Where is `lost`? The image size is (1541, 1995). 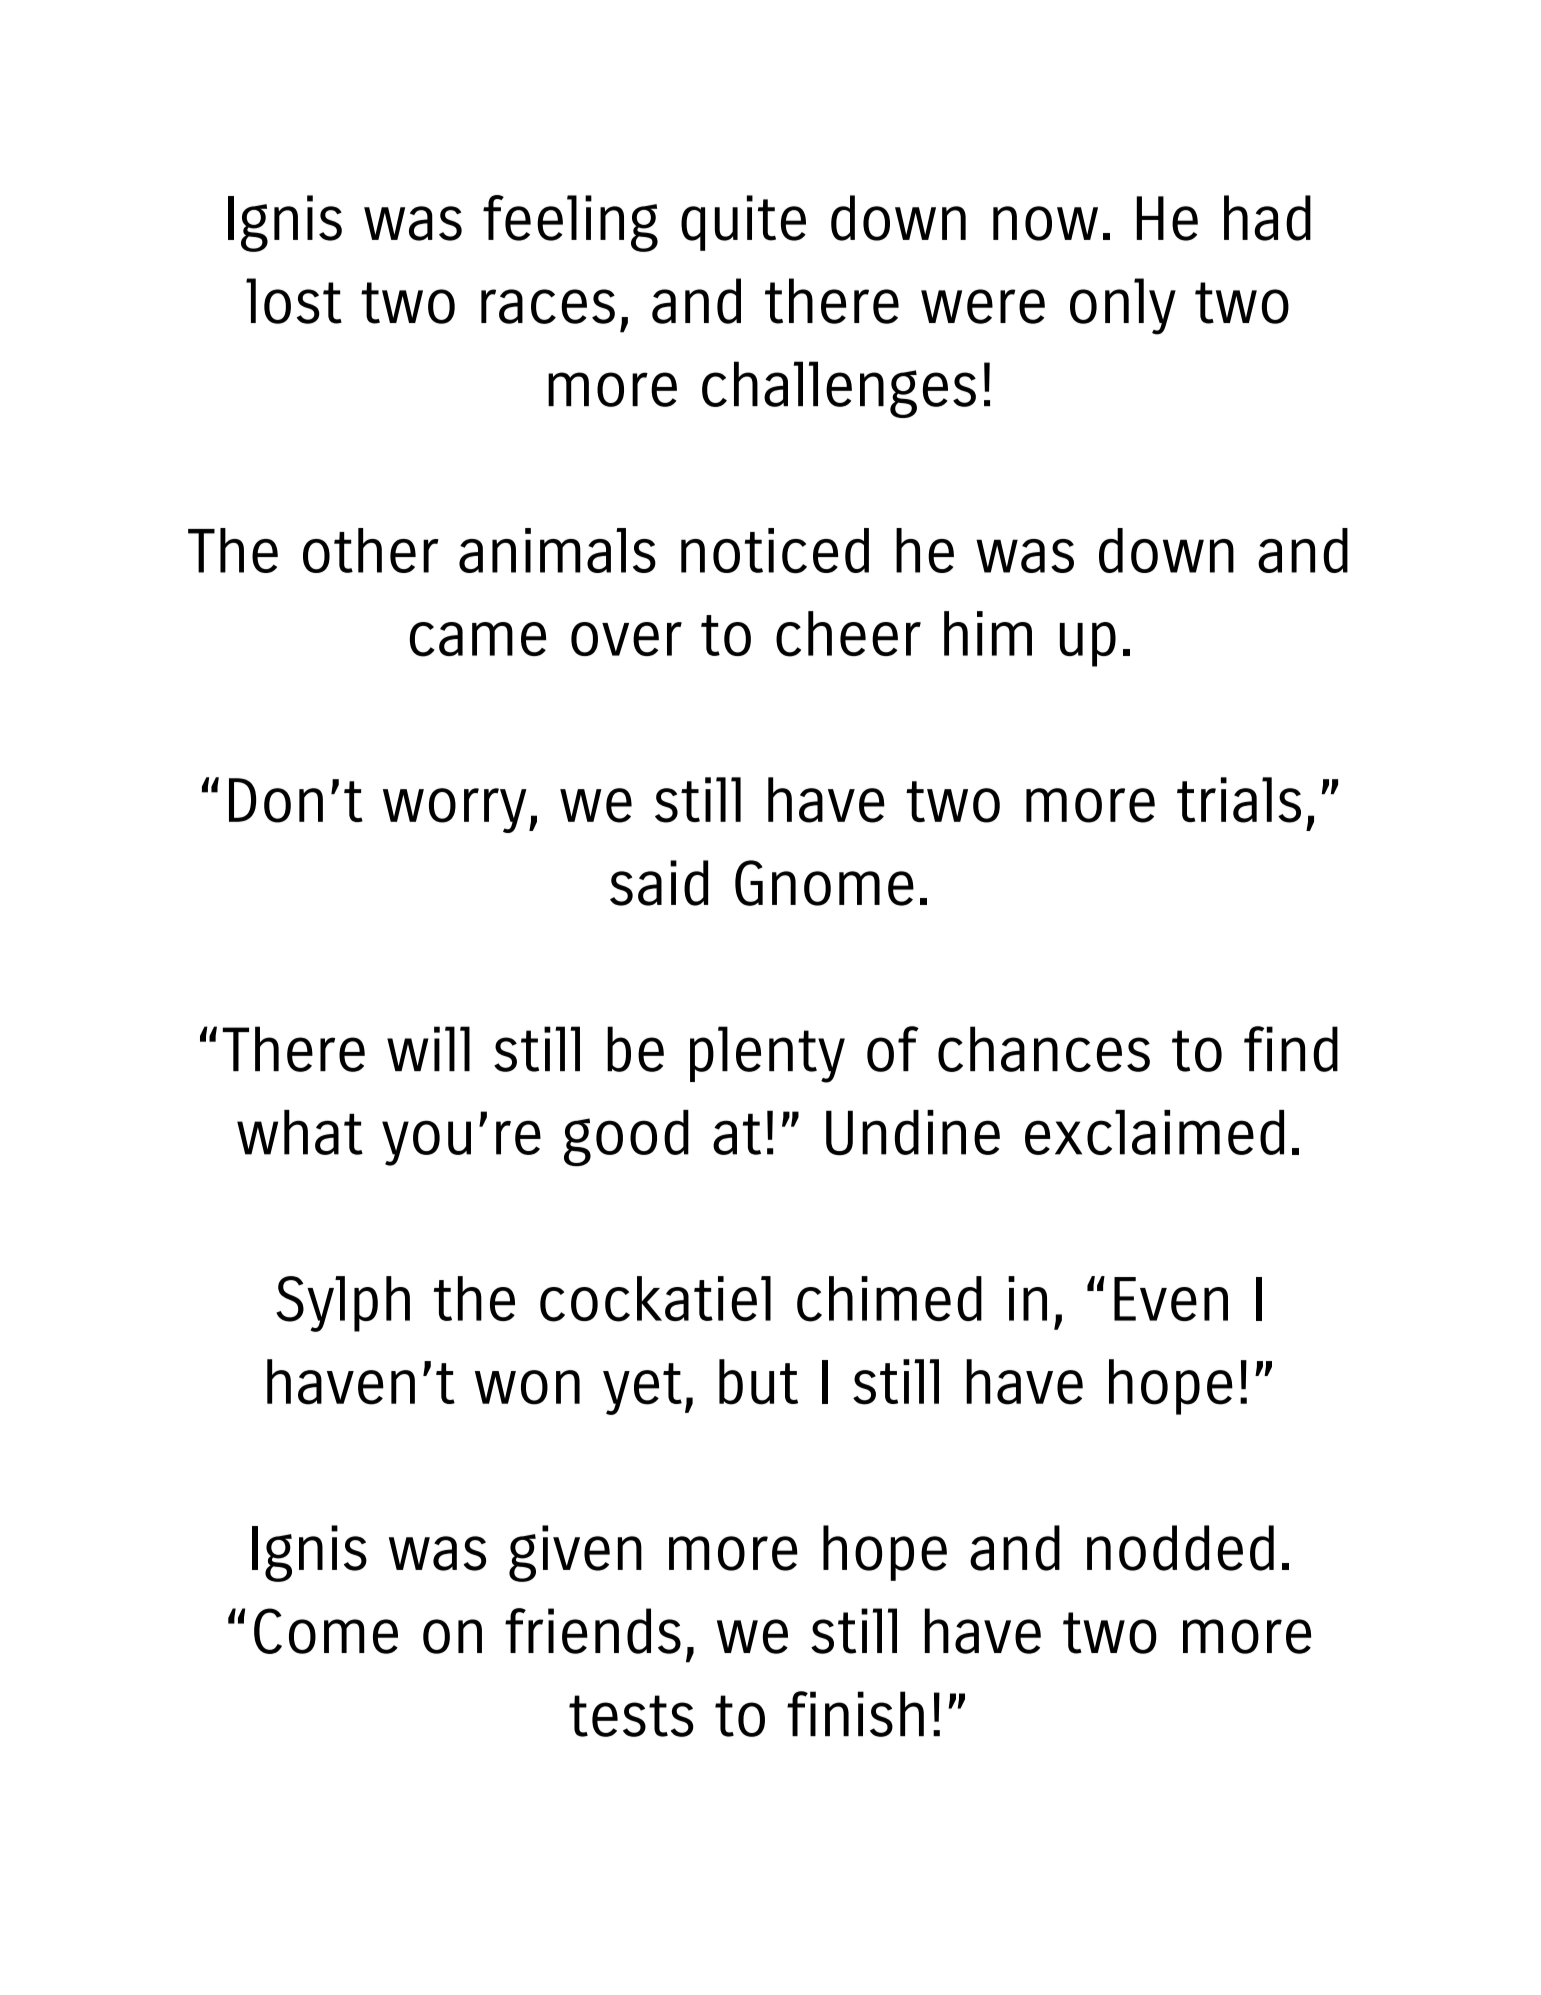 lost is located at coordinates (294, 301).
